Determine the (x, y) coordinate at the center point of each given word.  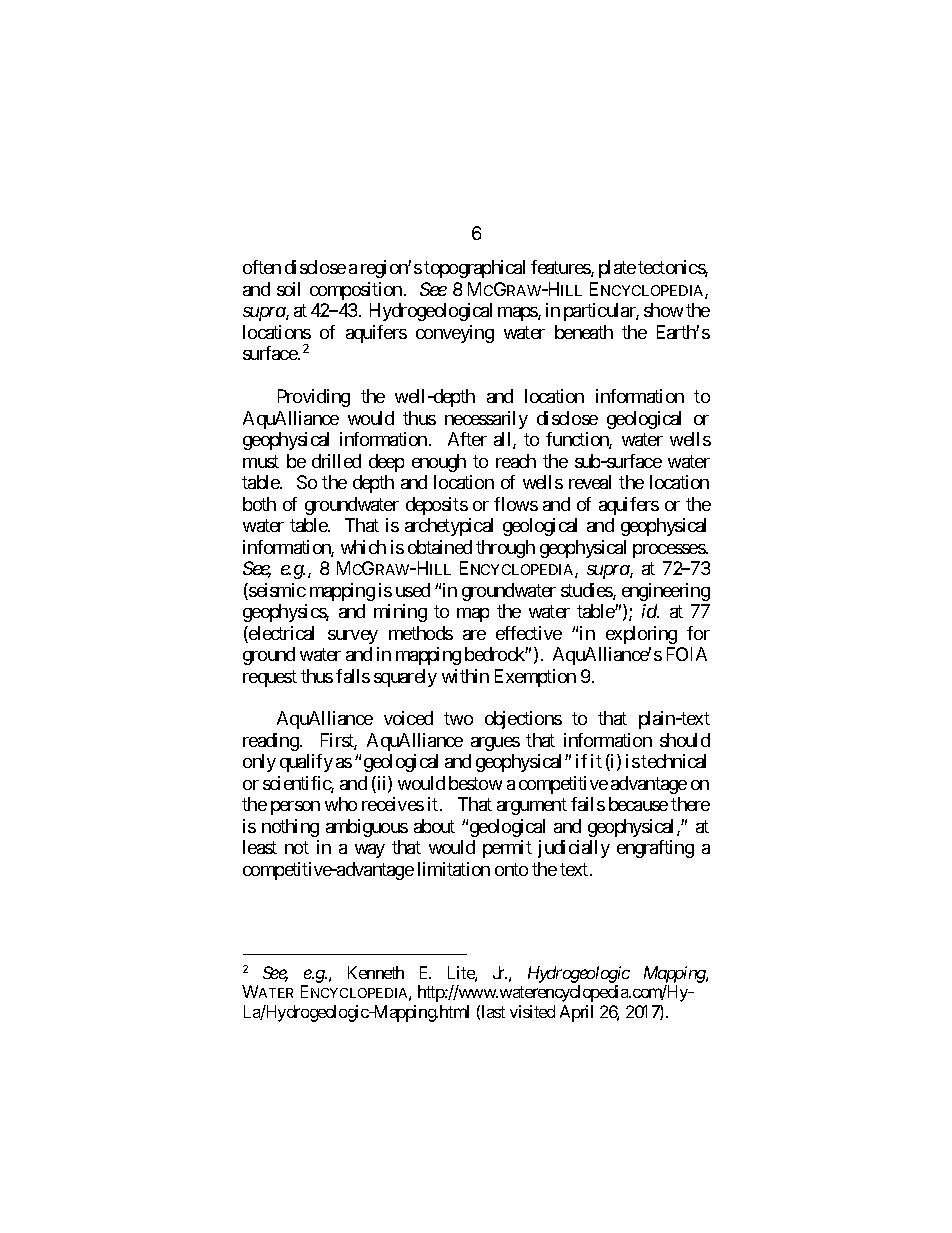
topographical (474, 269)
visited (532, 1011)
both (259, 504)
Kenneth (376, 972)
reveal (590, 482)
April (576, 1013)
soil (288, 289)
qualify (306, 763)
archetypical (449, 527)
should (685, 740)
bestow (475, 783)
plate (617, 269)
